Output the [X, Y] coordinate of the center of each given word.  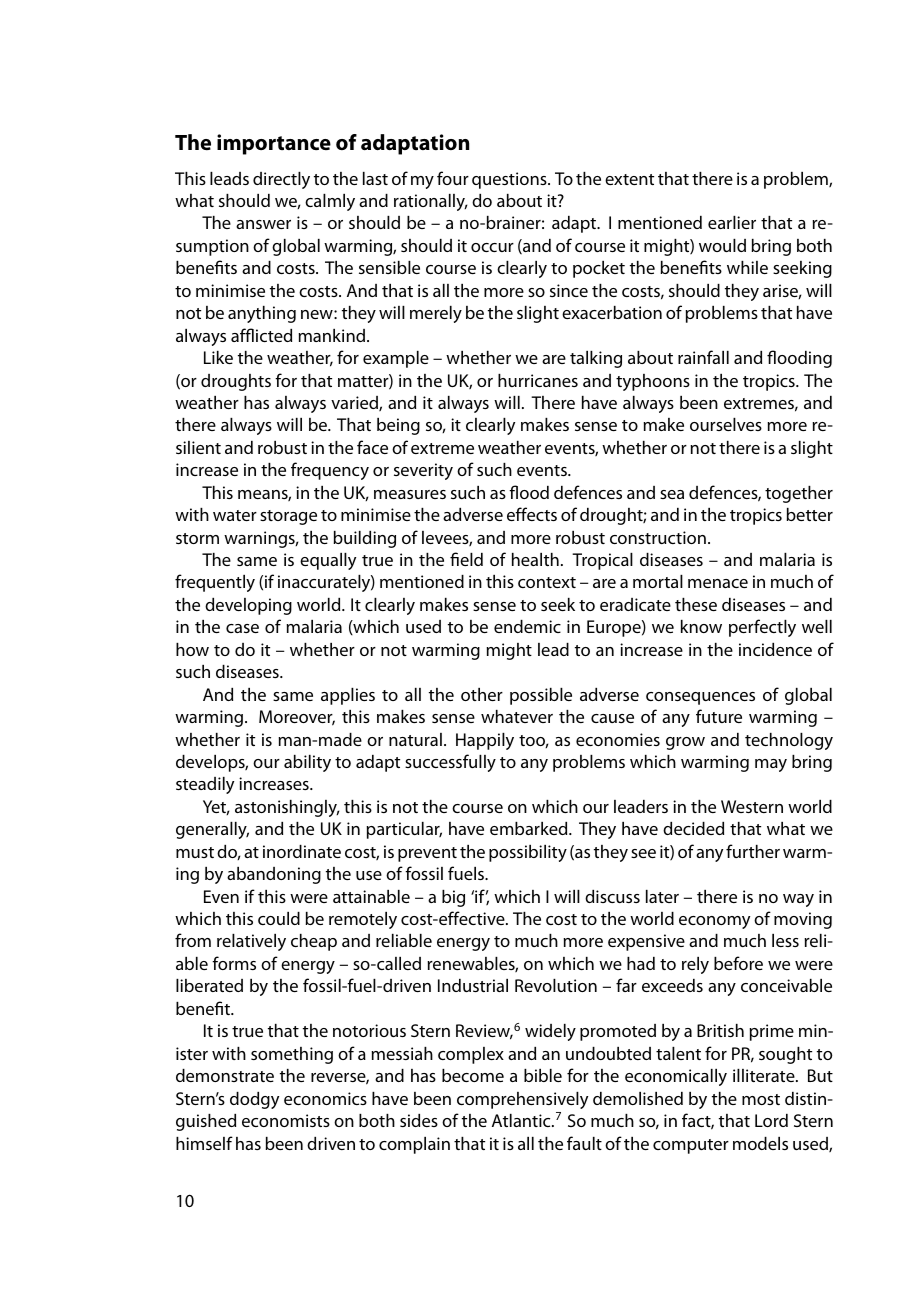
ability [307, 763]
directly [281, 180]
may [771, 765]
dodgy [254, 1100]
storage [288, 517]
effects [532, 514]
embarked [530, 828]
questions [510, 180]
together [799, 494]
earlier [732, 222]
